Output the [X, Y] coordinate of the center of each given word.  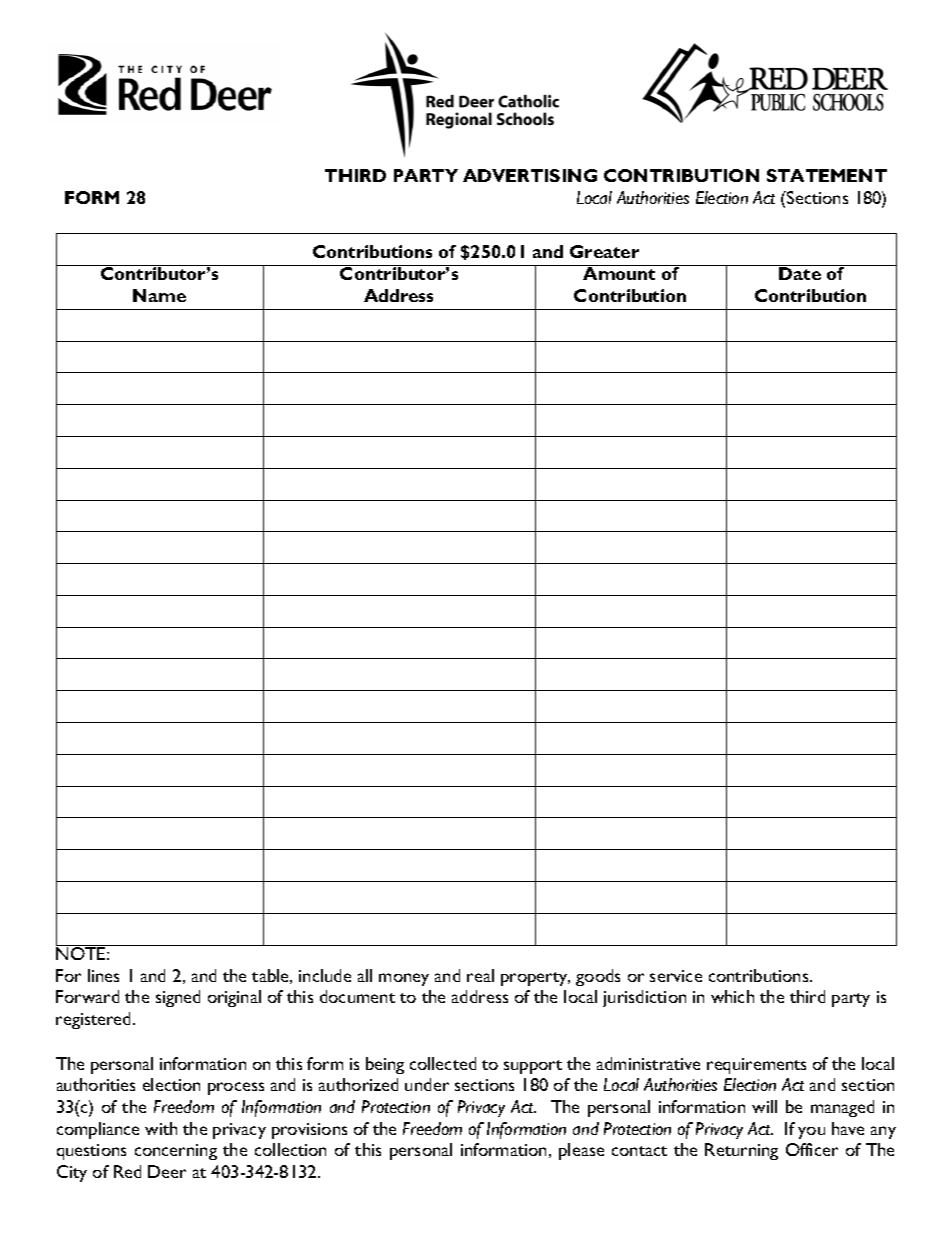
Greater [604, 251]
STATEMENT [827, 175]
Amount [619, 273]
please [581, 1151]
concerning [176, 1152]
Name [159, 295]
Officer [812, 1149]
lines [103, 975]
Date [800, 273]
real [480, 975]
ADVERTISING [530, 175]
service [676, 976]
